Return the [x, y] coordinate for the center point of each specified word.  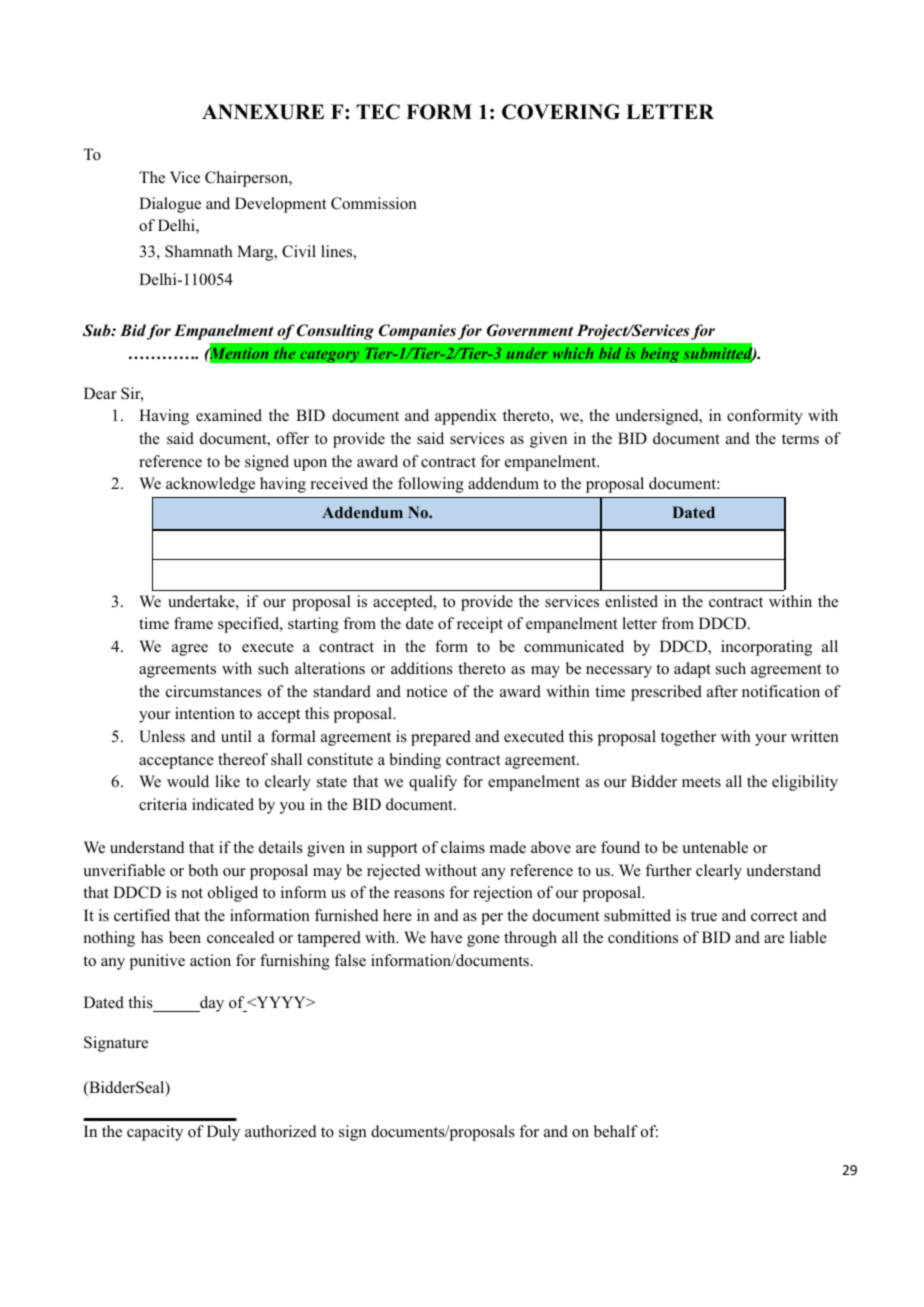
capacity [155, 1133]
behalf [616, 1131]
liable [808, 937]
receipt [480, 625]
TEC [378, 112]
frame [193, 623]
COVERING [561, 112]
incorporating [766, 648]
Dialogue [170, 205]
